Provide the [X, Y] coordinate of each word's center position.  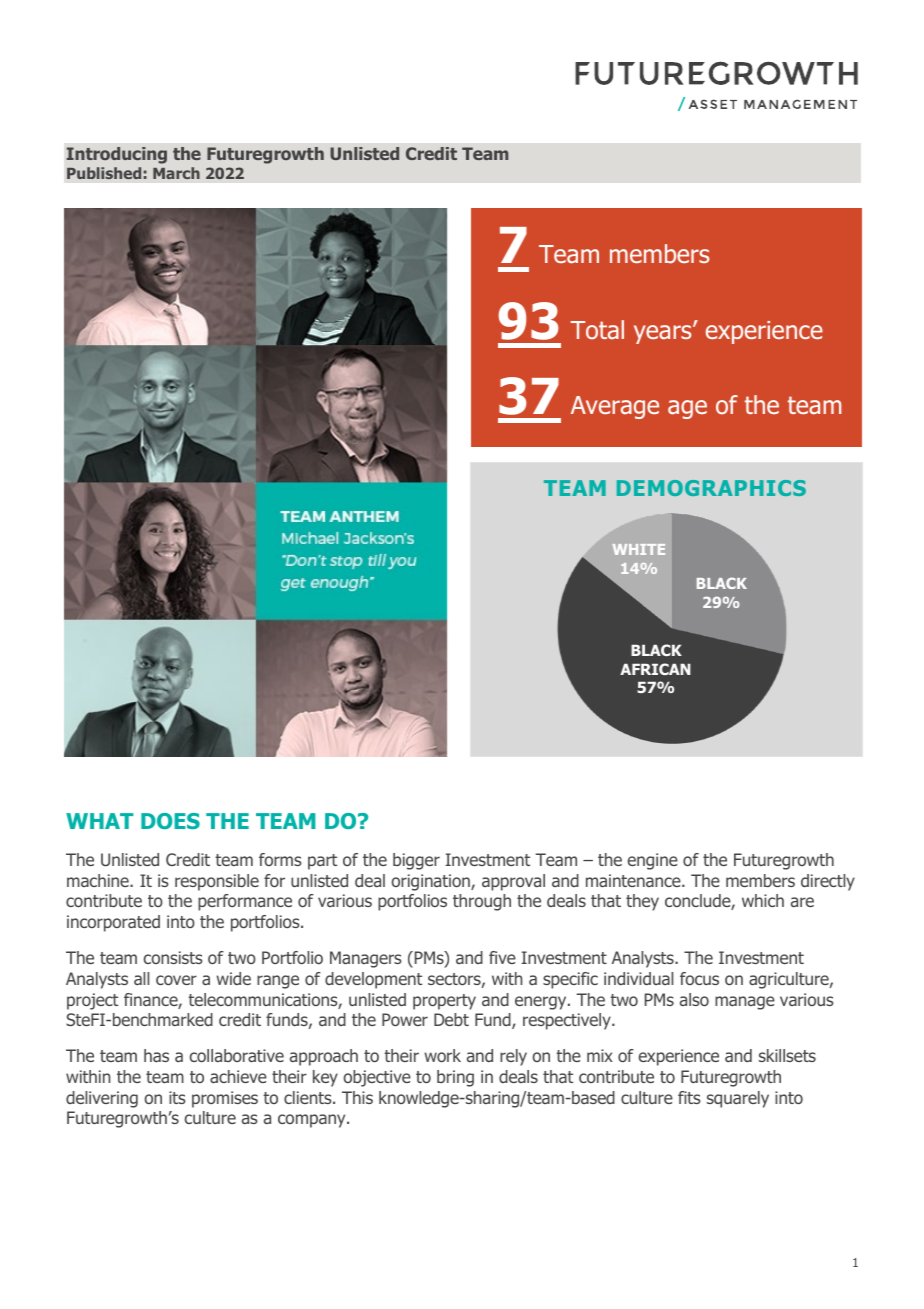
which [763, 900]
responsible [217, 882]
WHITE [639, 549]
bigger [416, 861]
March [176, 173]
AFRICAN [655, 669]
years [664, 334]
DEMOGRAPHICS [711, 488]
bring [455, 1078]
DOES [170, 821]
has [156, 1055]
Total [597, 330]
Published [104, 173]
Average [615, 407]
